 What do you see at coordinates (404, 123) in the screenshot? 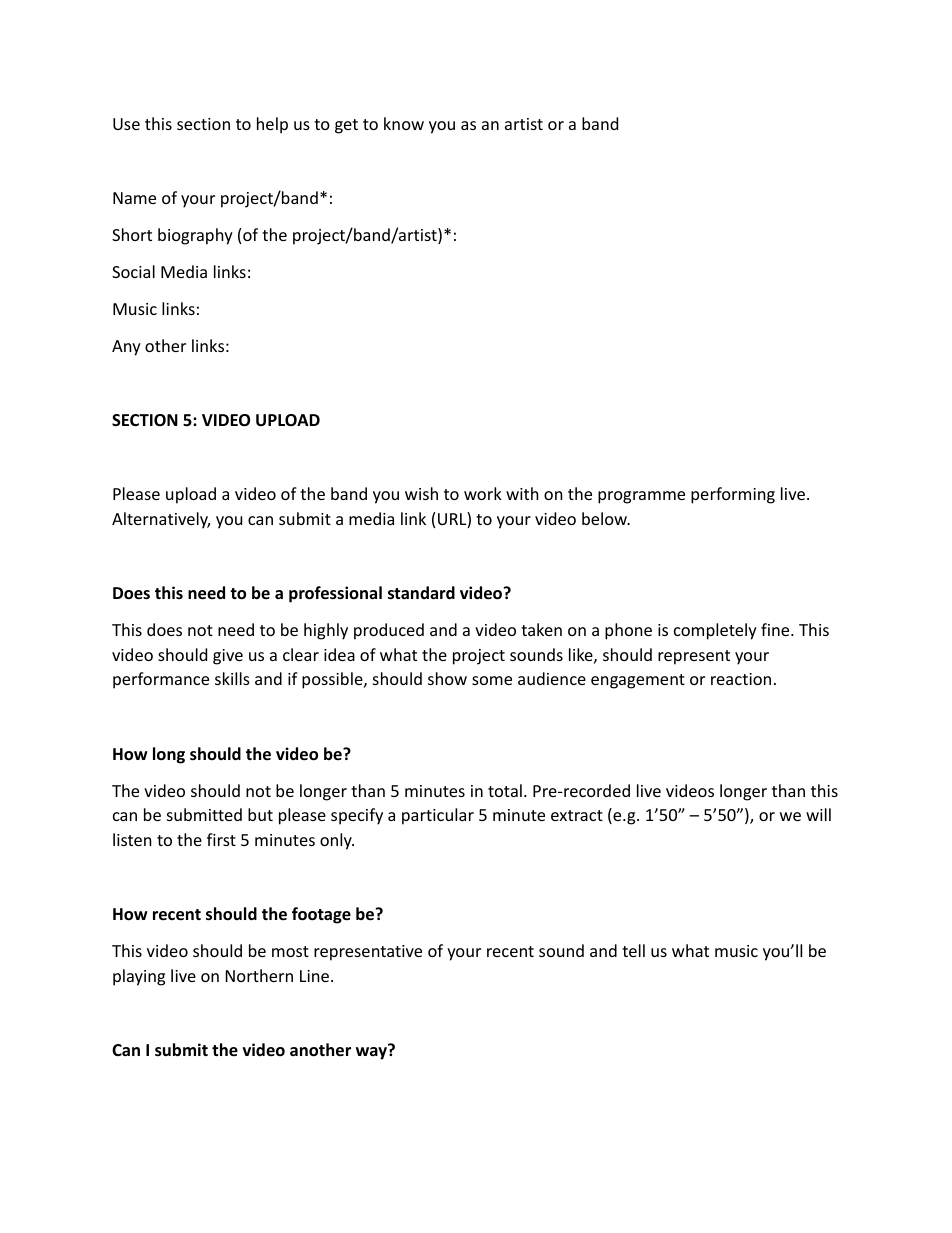
I see `know` at bounding box center [404, 123].
